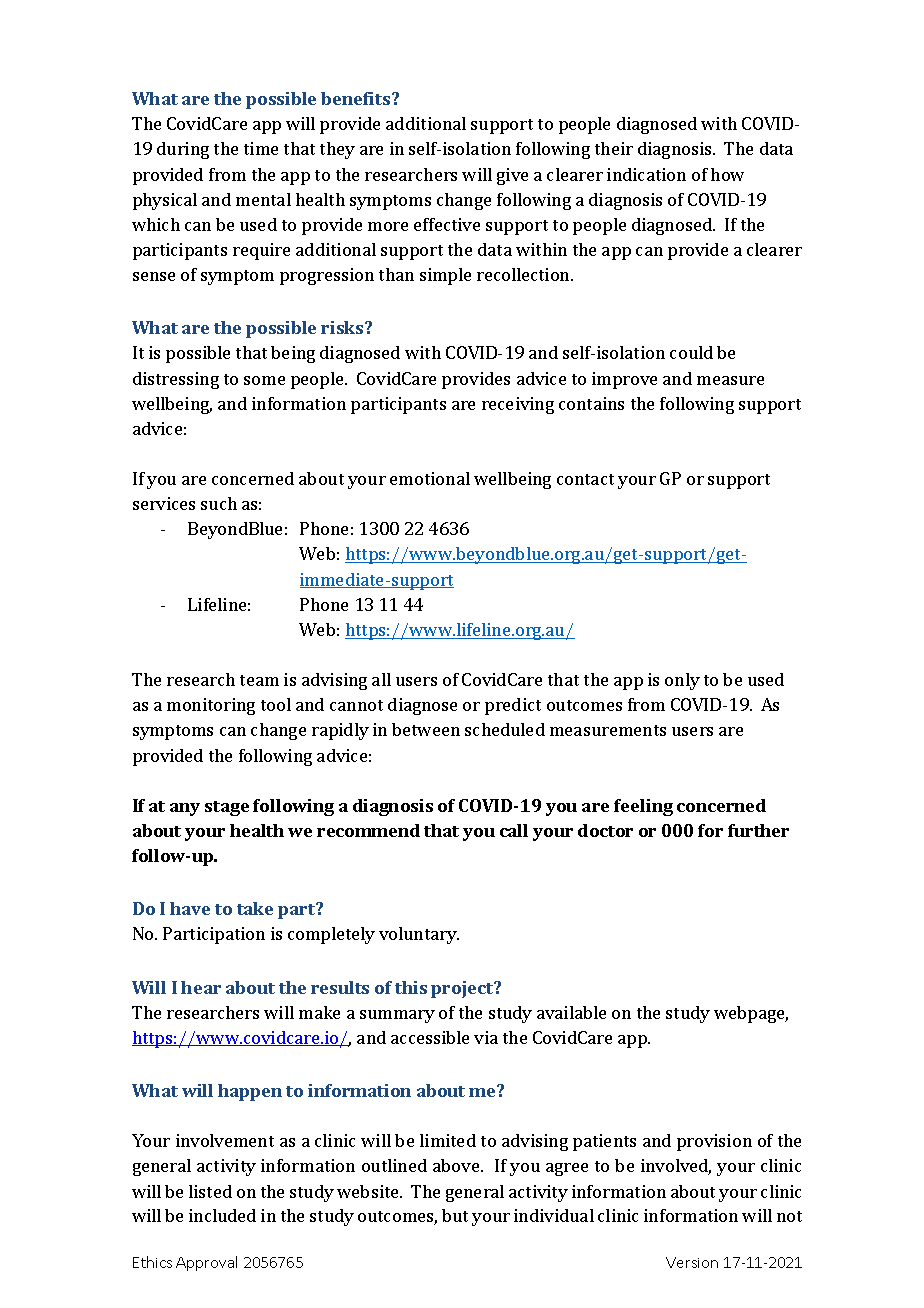 Image resolution: width=924 pixels, height=1308 pixels. Describe the element at coordinates (512, 176) in the screenshot. I see `give` at that location.
